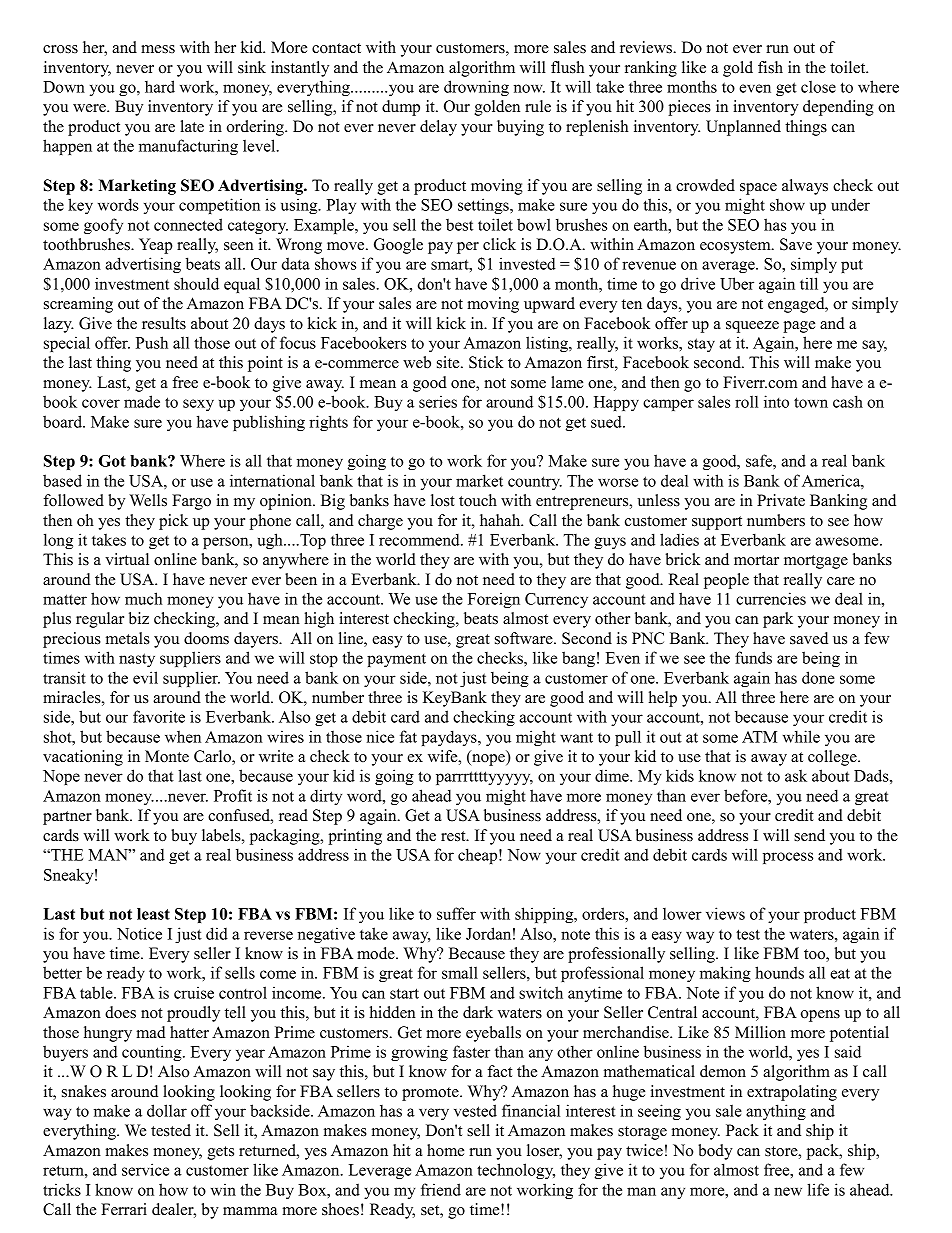 The width and height of the image is (952, 1233). What do you see at coordinates (145, 1169) in the image?
I see `service` at bounding box center [145, 1169].
